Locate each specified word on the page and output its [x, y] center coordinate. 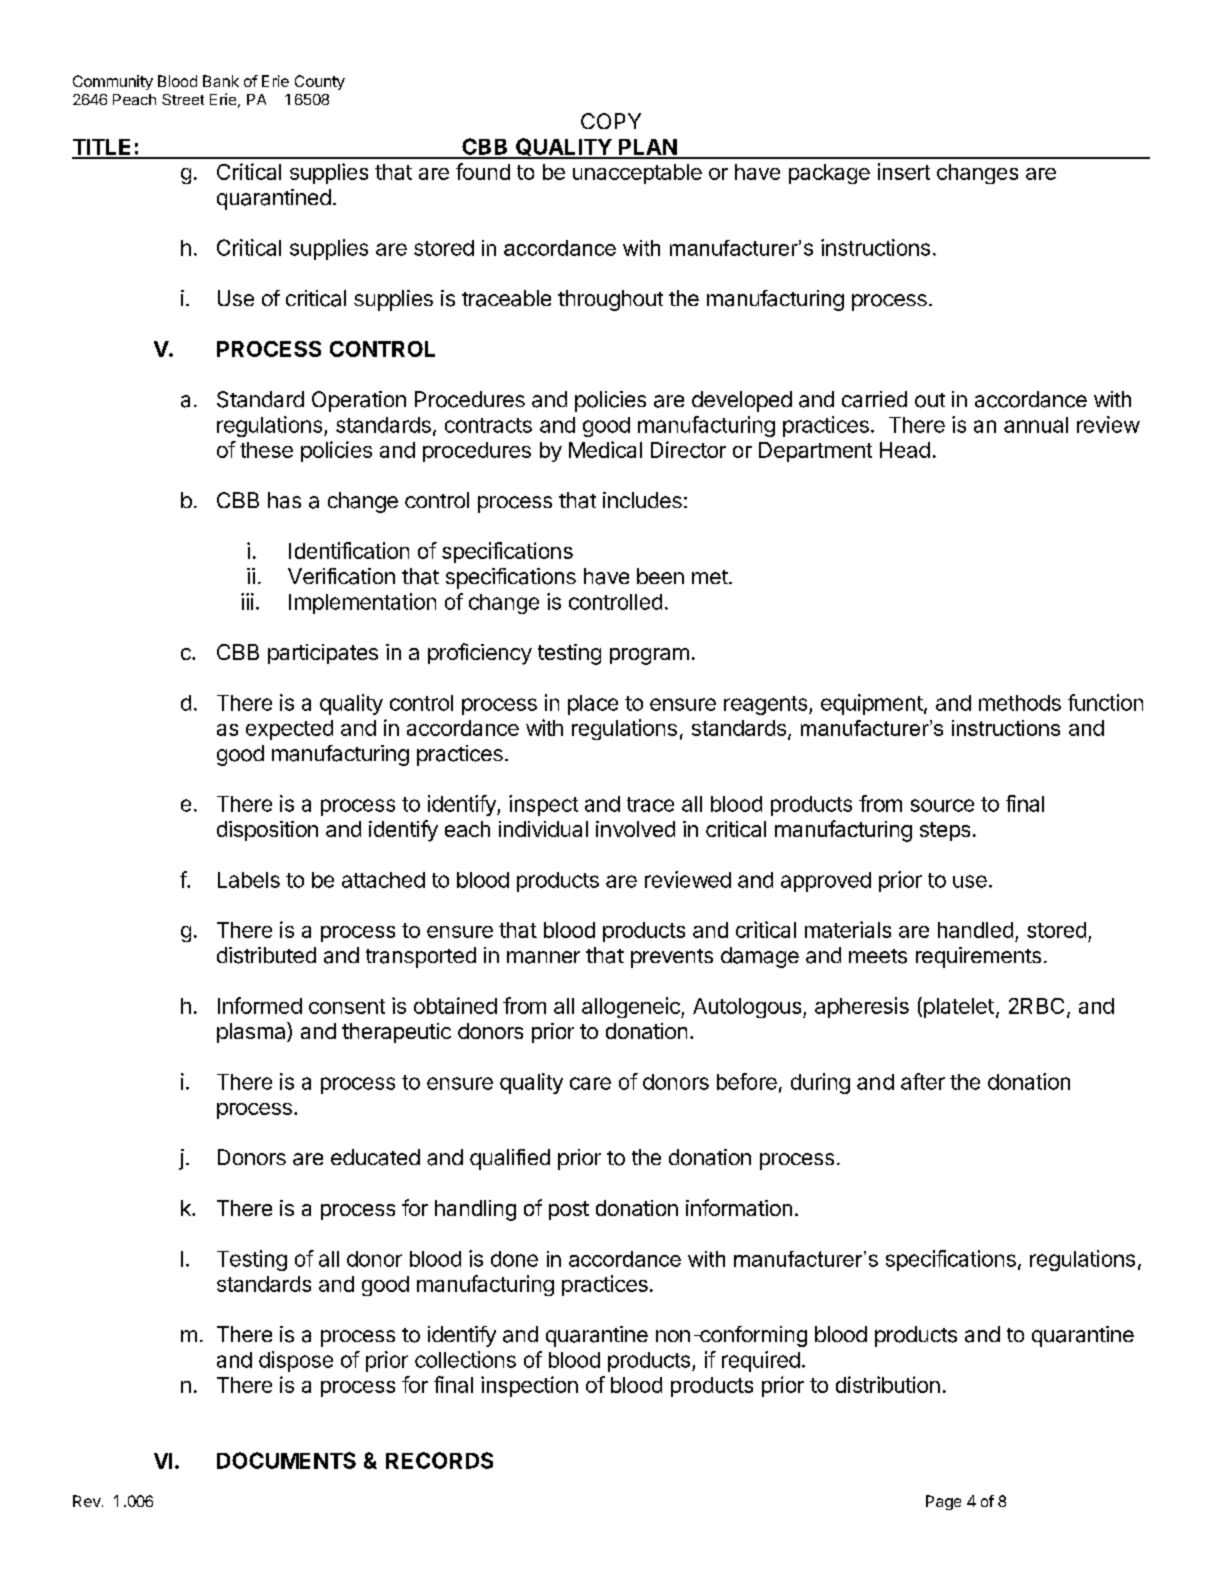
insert [904, 171]
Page [943, 1502]
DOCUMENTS [286, 1460]
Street [183, 99]
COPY [611, 121]
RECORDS [439, 1460]
